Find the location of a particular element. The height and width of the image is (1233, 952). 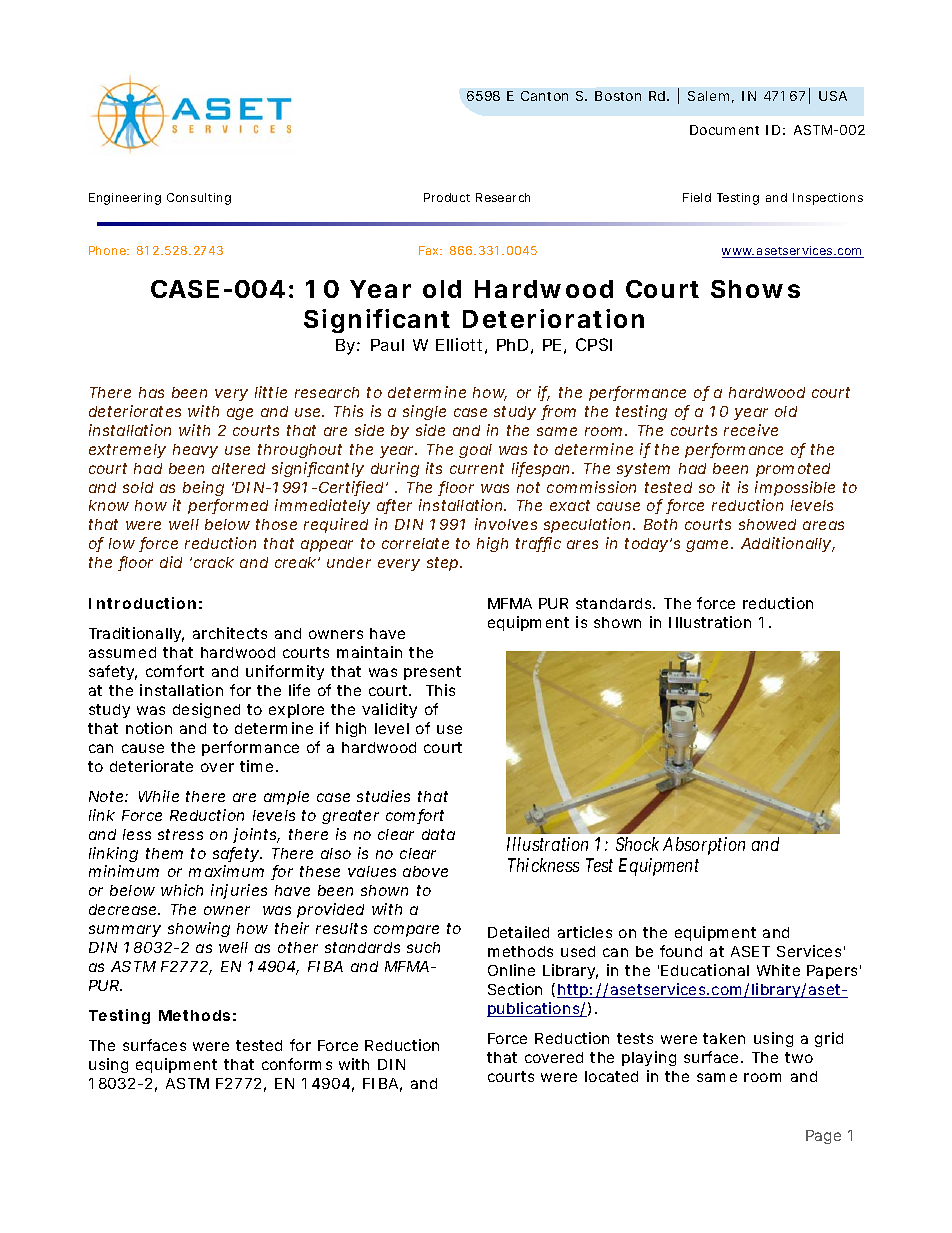

architects is located at coordinates (230, 633).
